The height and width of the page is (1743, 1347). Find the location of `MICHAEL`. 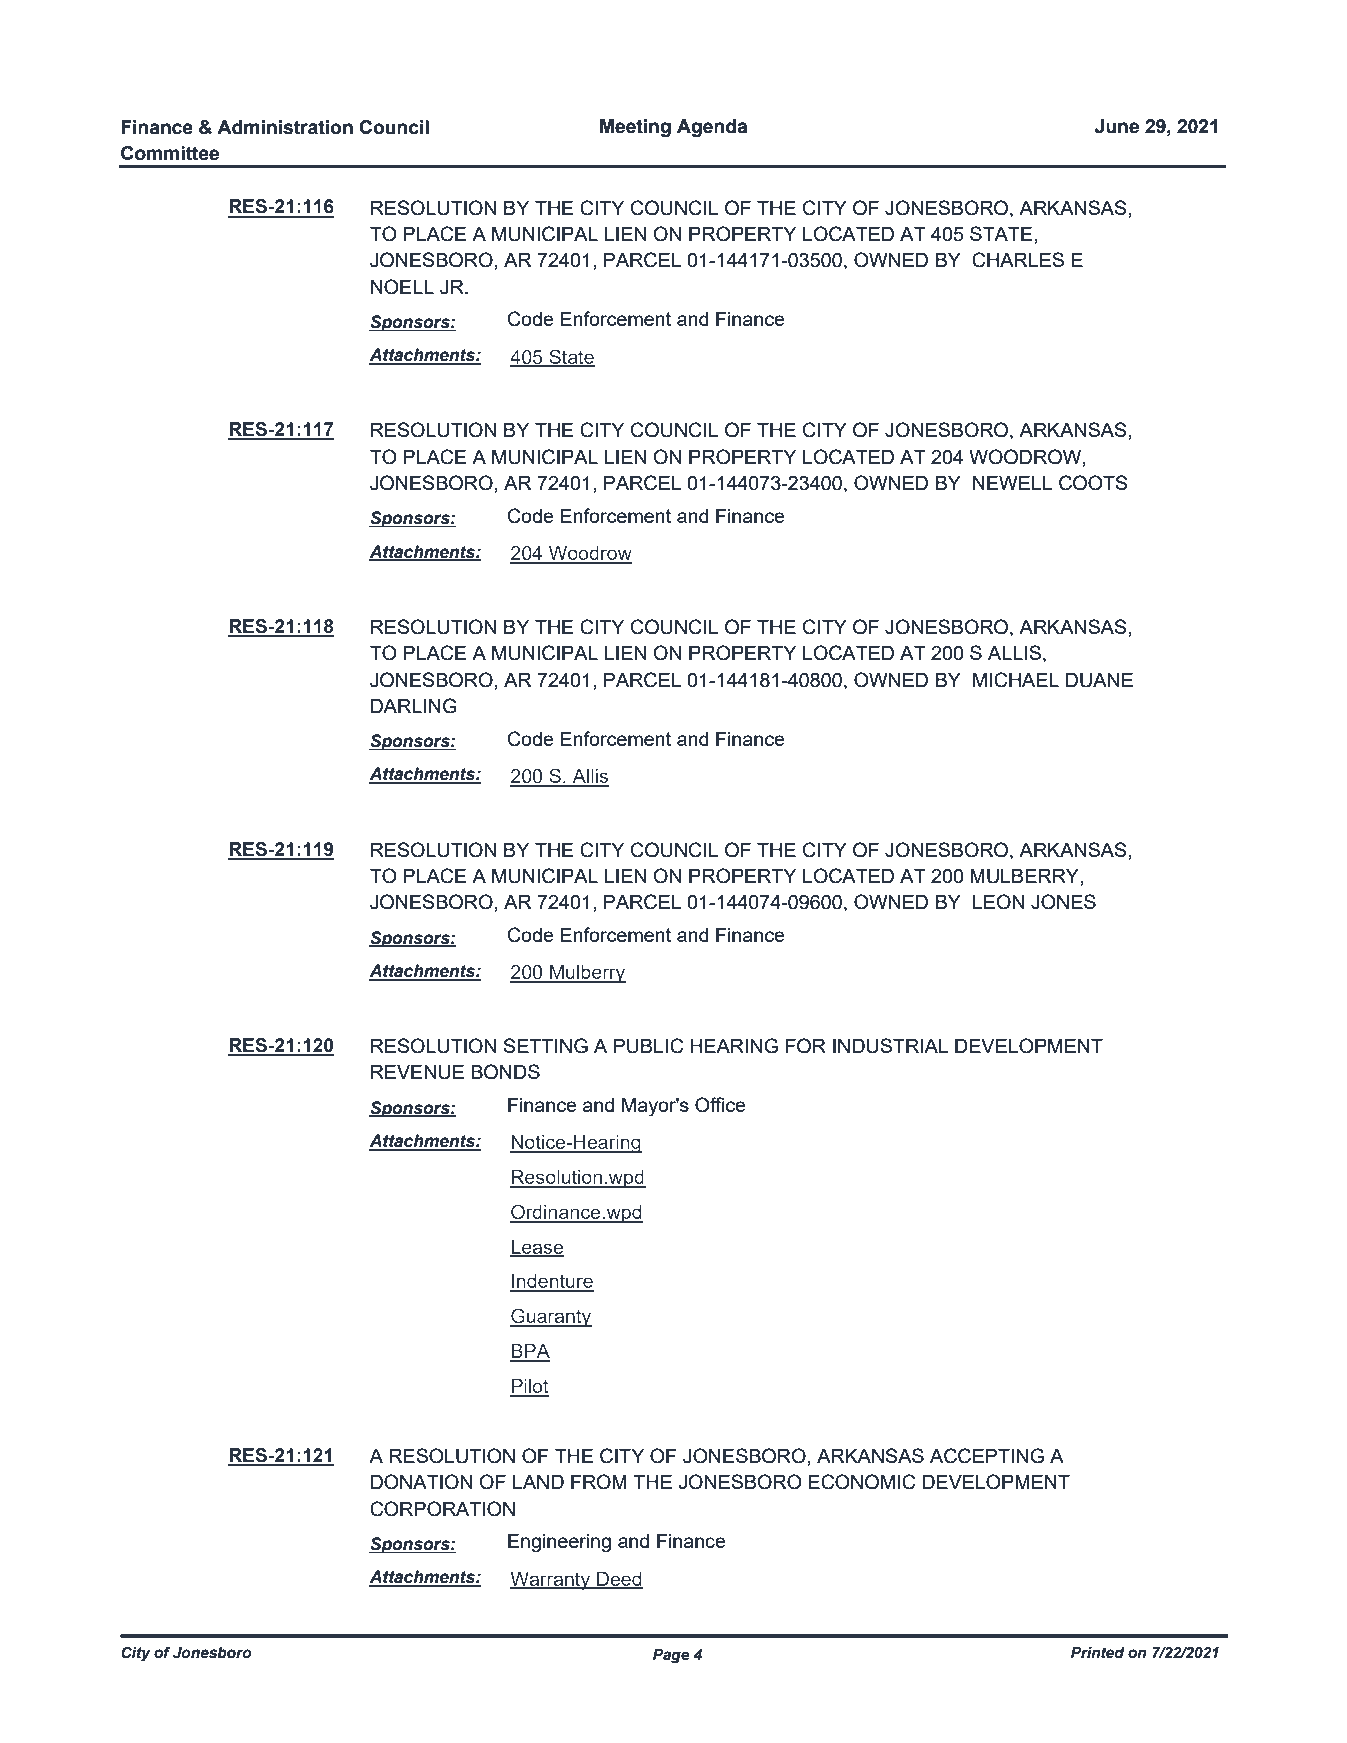

MICHAEL is located at coordinates (1016, 680).
